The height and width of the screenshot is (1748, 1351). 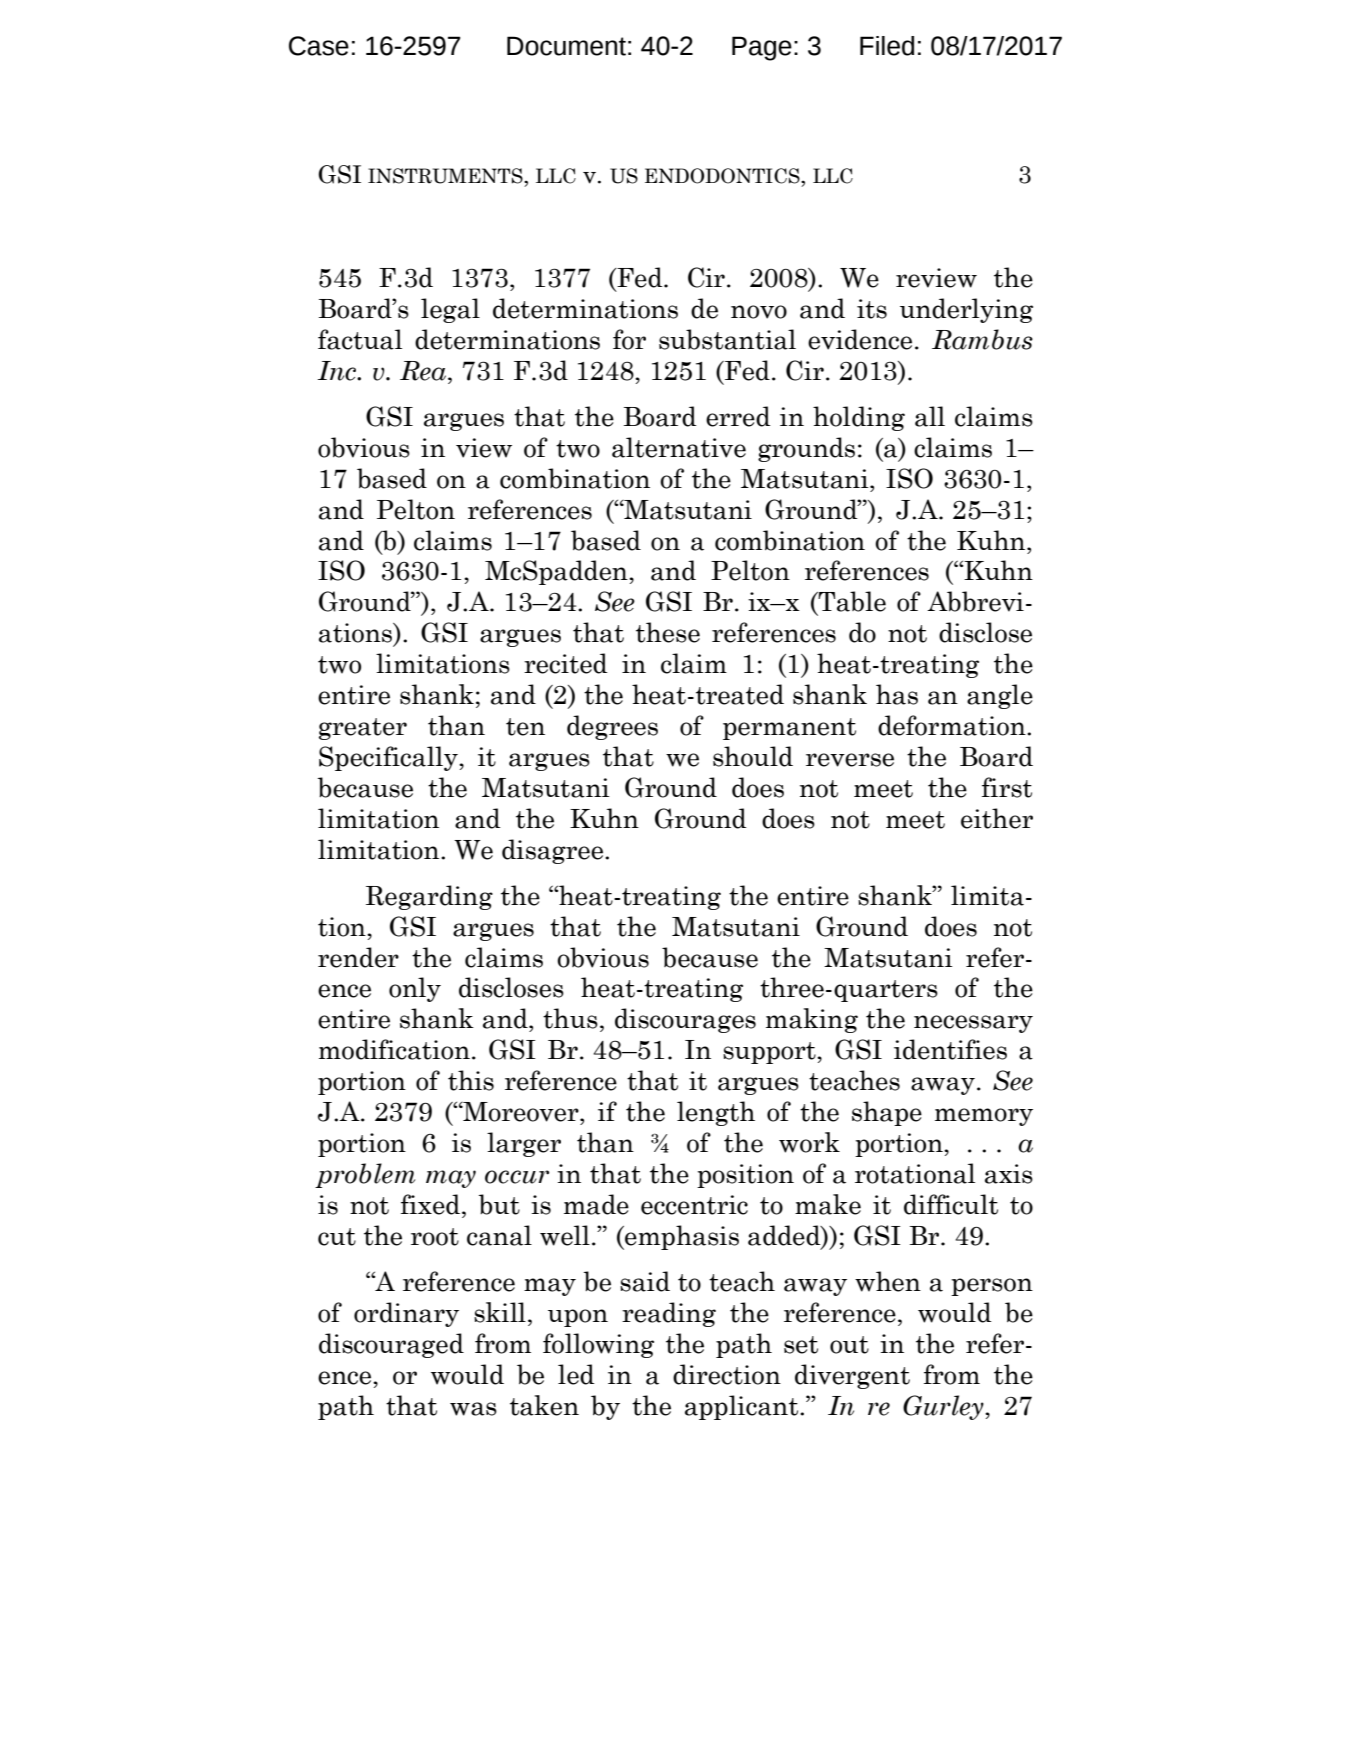 I want to click on Inc, so click(x=338, y=371).
